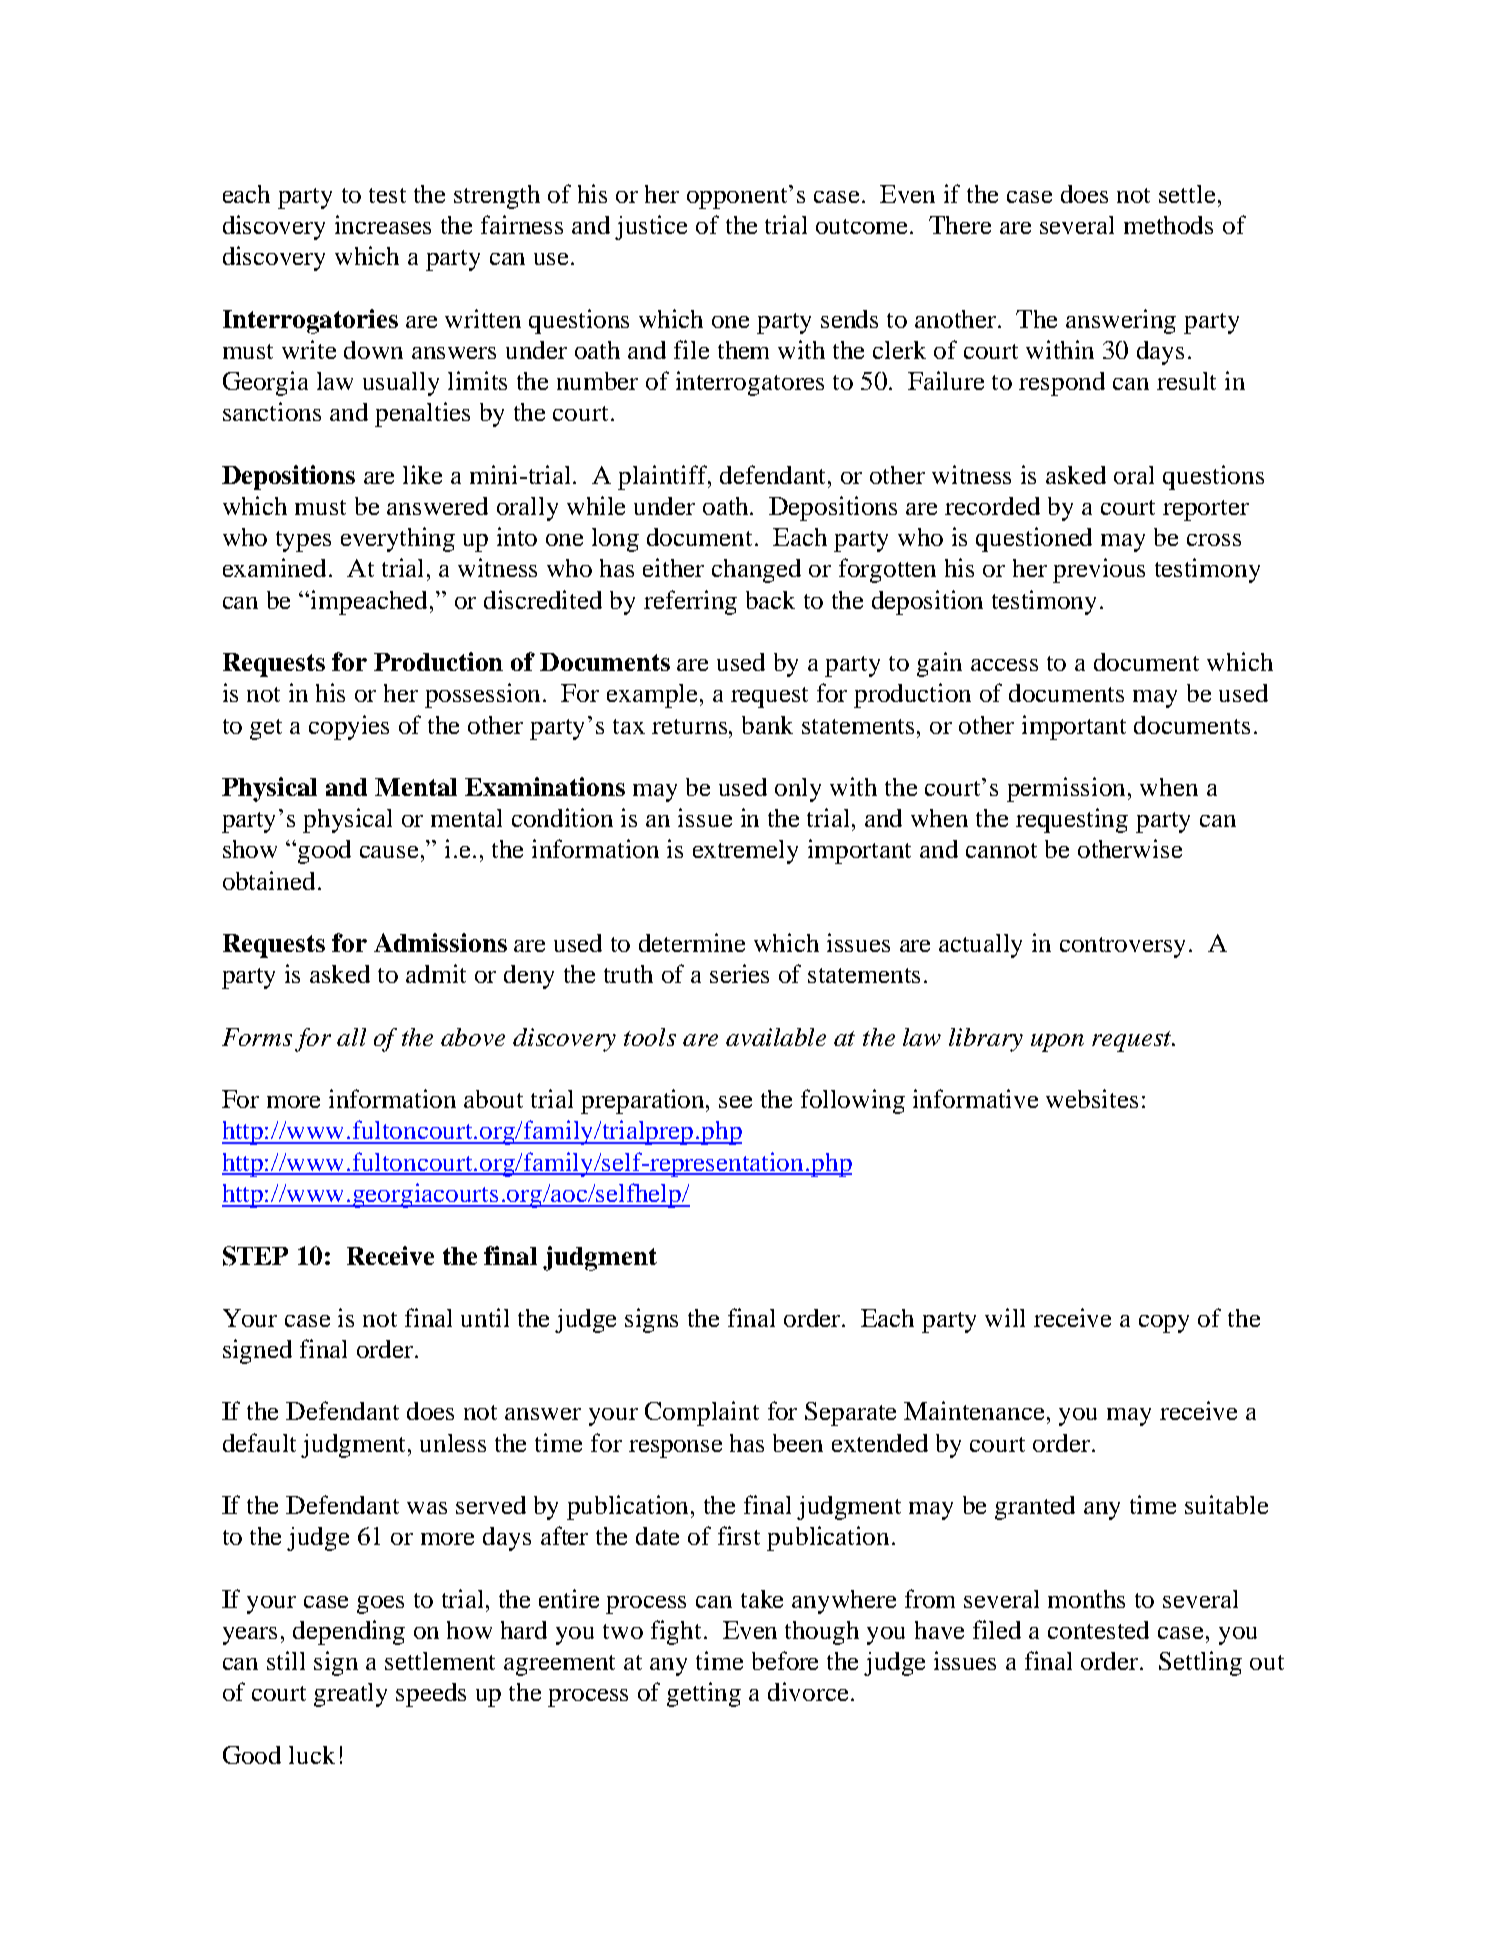  Describe the element at coordinates (1168, 225) in the screenshot. I see `methods` at that location.
